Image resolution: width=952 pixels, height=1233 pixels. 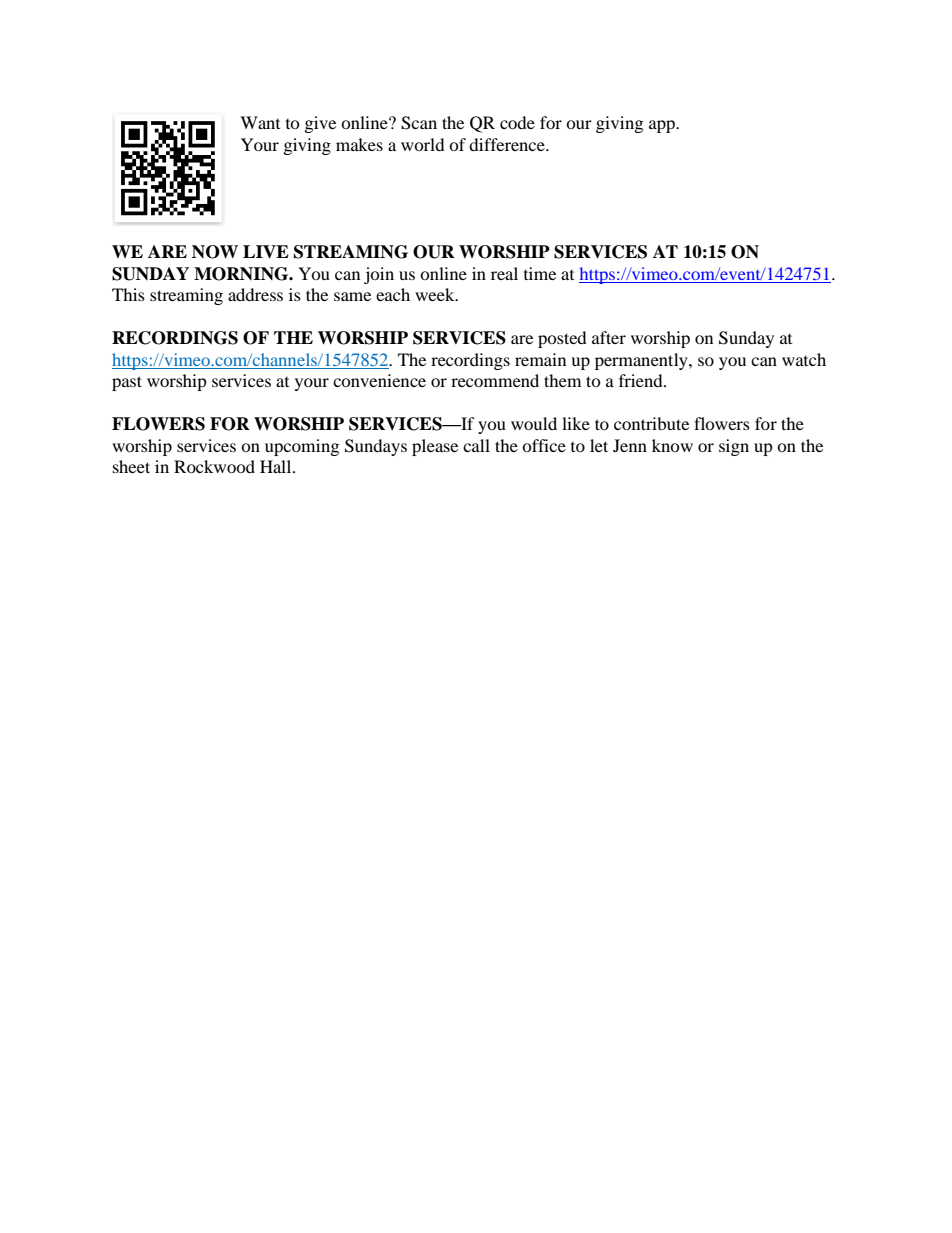 What do you see at coordinates (260, 122) in the screenshot?
I see `Want` at bounding box center [260, 122].
